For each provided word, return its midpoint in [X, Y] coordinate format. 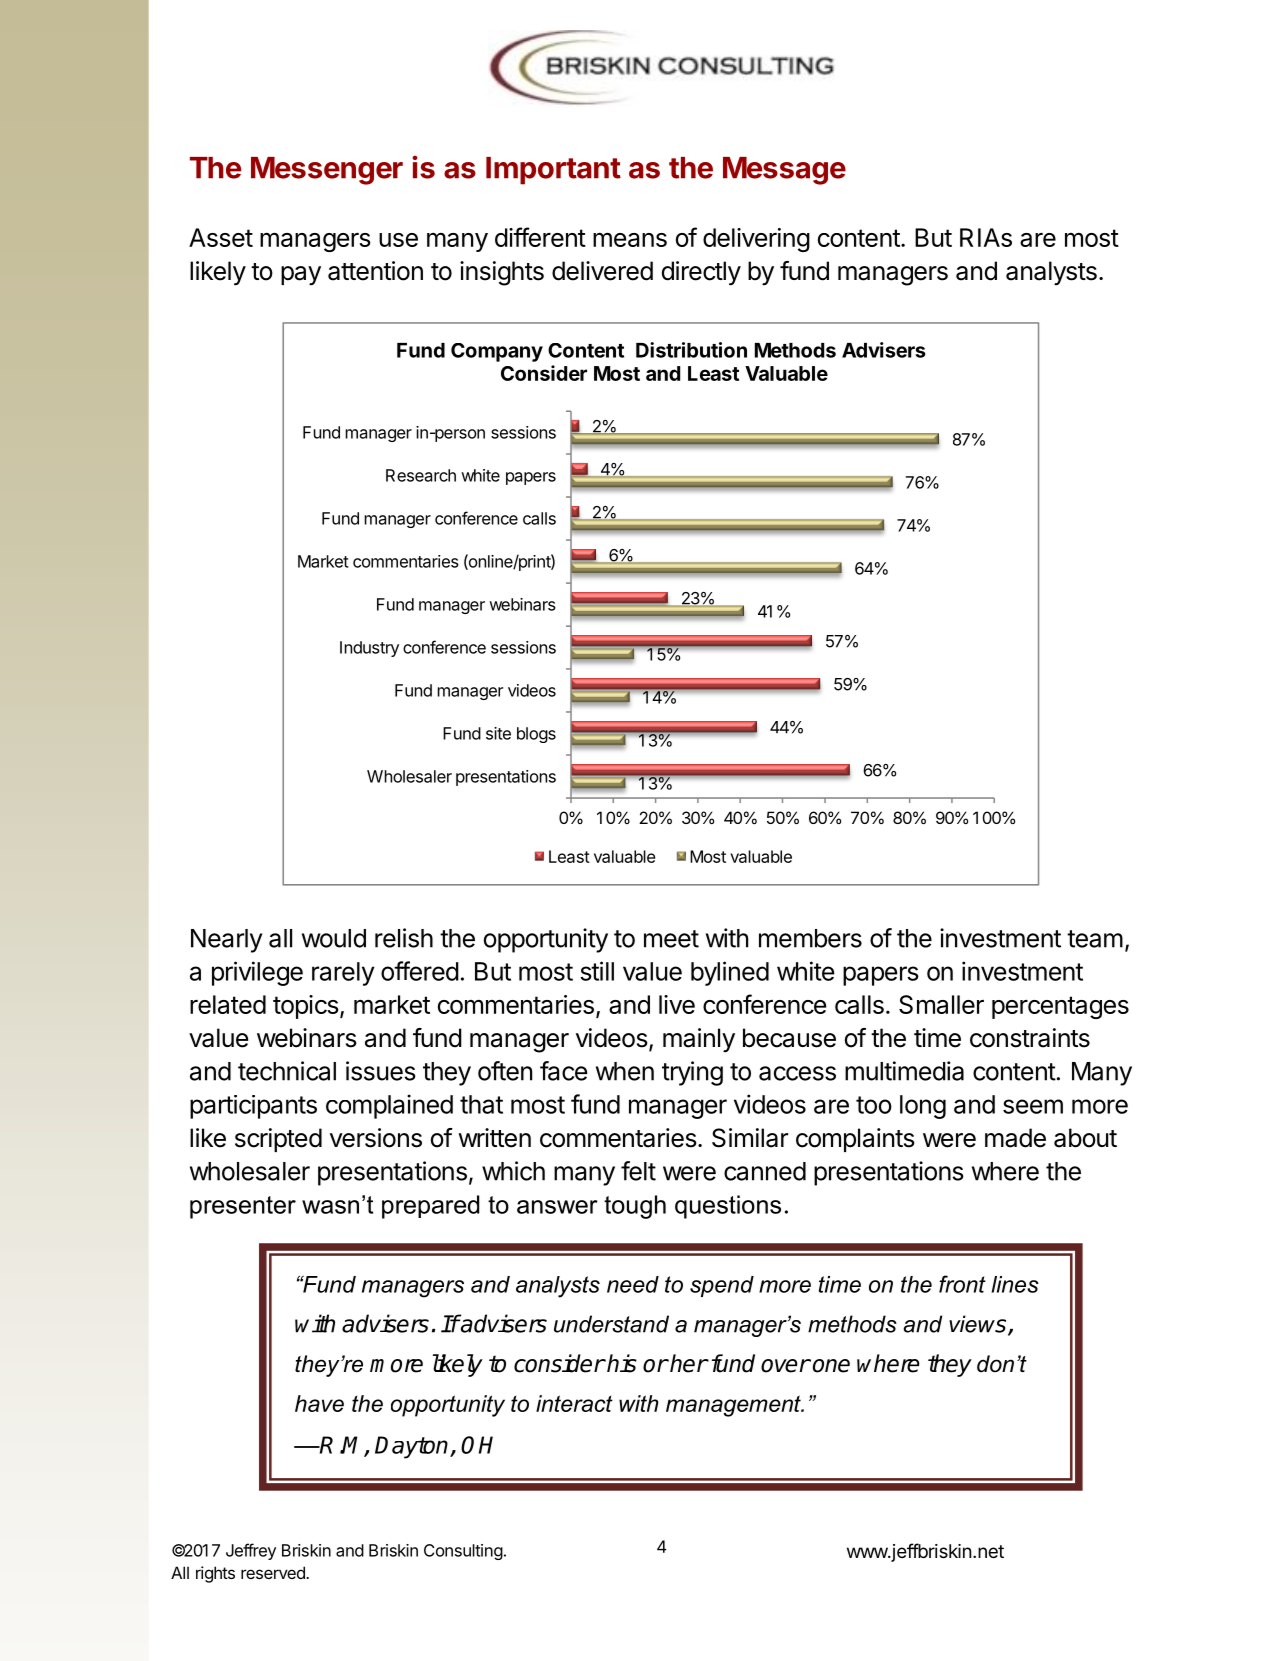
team [1095, 939]
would [334, 938]
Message [784, 171]
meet [671, 939]
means [630, 239]
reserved [274, 1572]
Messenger [327, 171]
